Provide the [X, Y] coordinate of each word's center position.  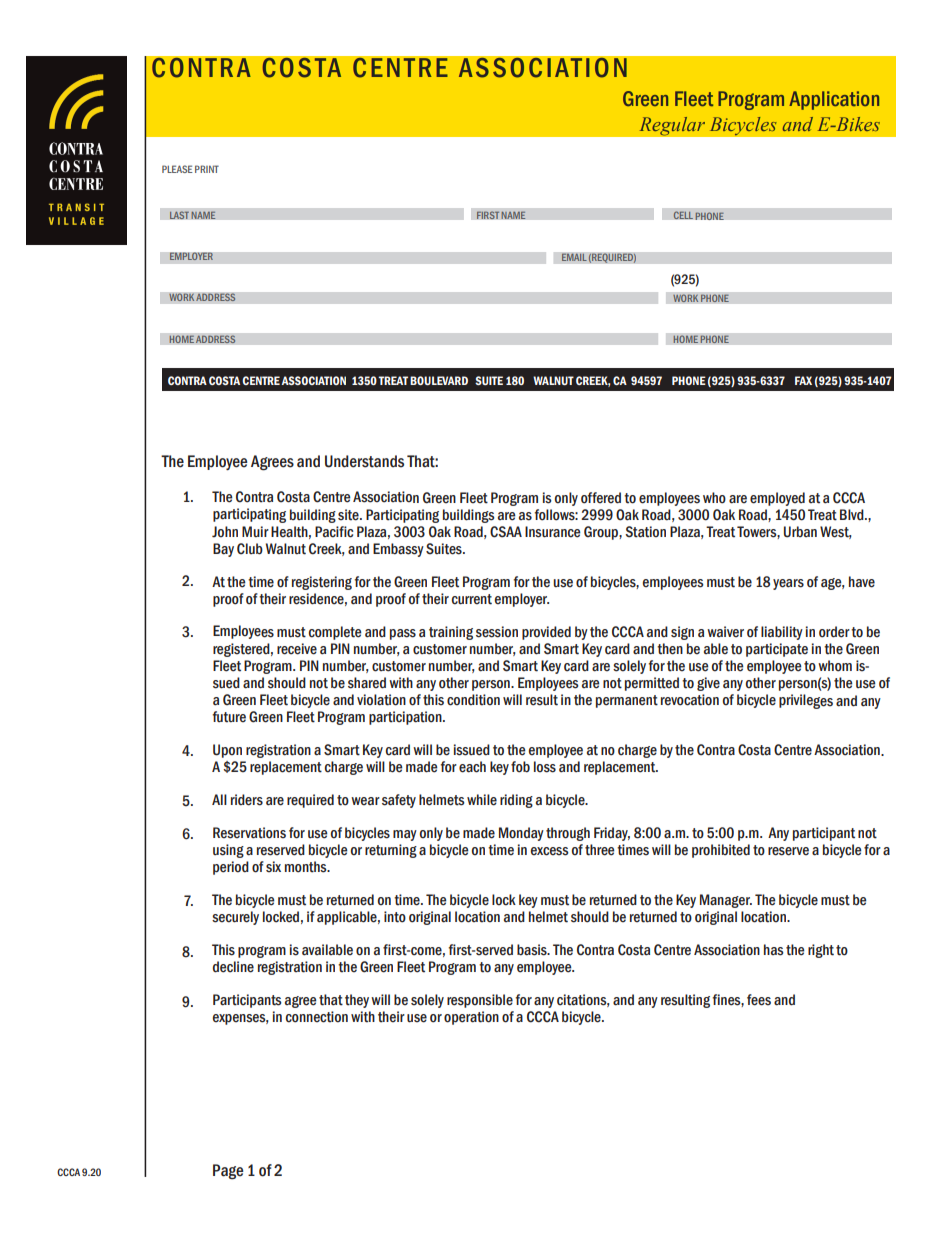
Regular [671, 126]
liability [782, 633]
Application [834, 100]
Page [228, 1172]
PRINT [207, 169]
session [497, 632]
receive [297, 649]
